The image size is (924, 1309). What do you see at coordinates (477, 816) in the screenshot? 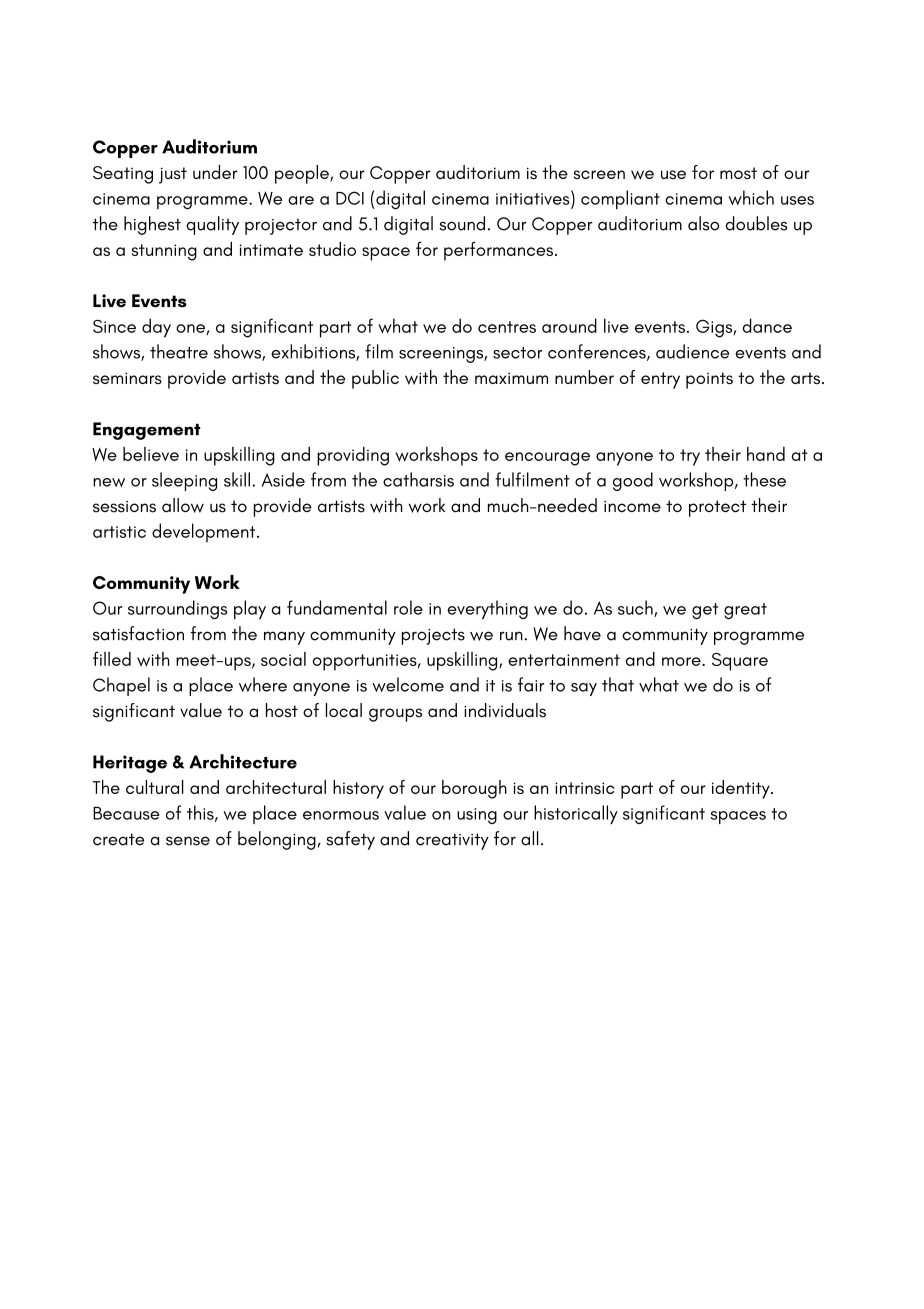
I see `using` at bounding box center [477, 816].
